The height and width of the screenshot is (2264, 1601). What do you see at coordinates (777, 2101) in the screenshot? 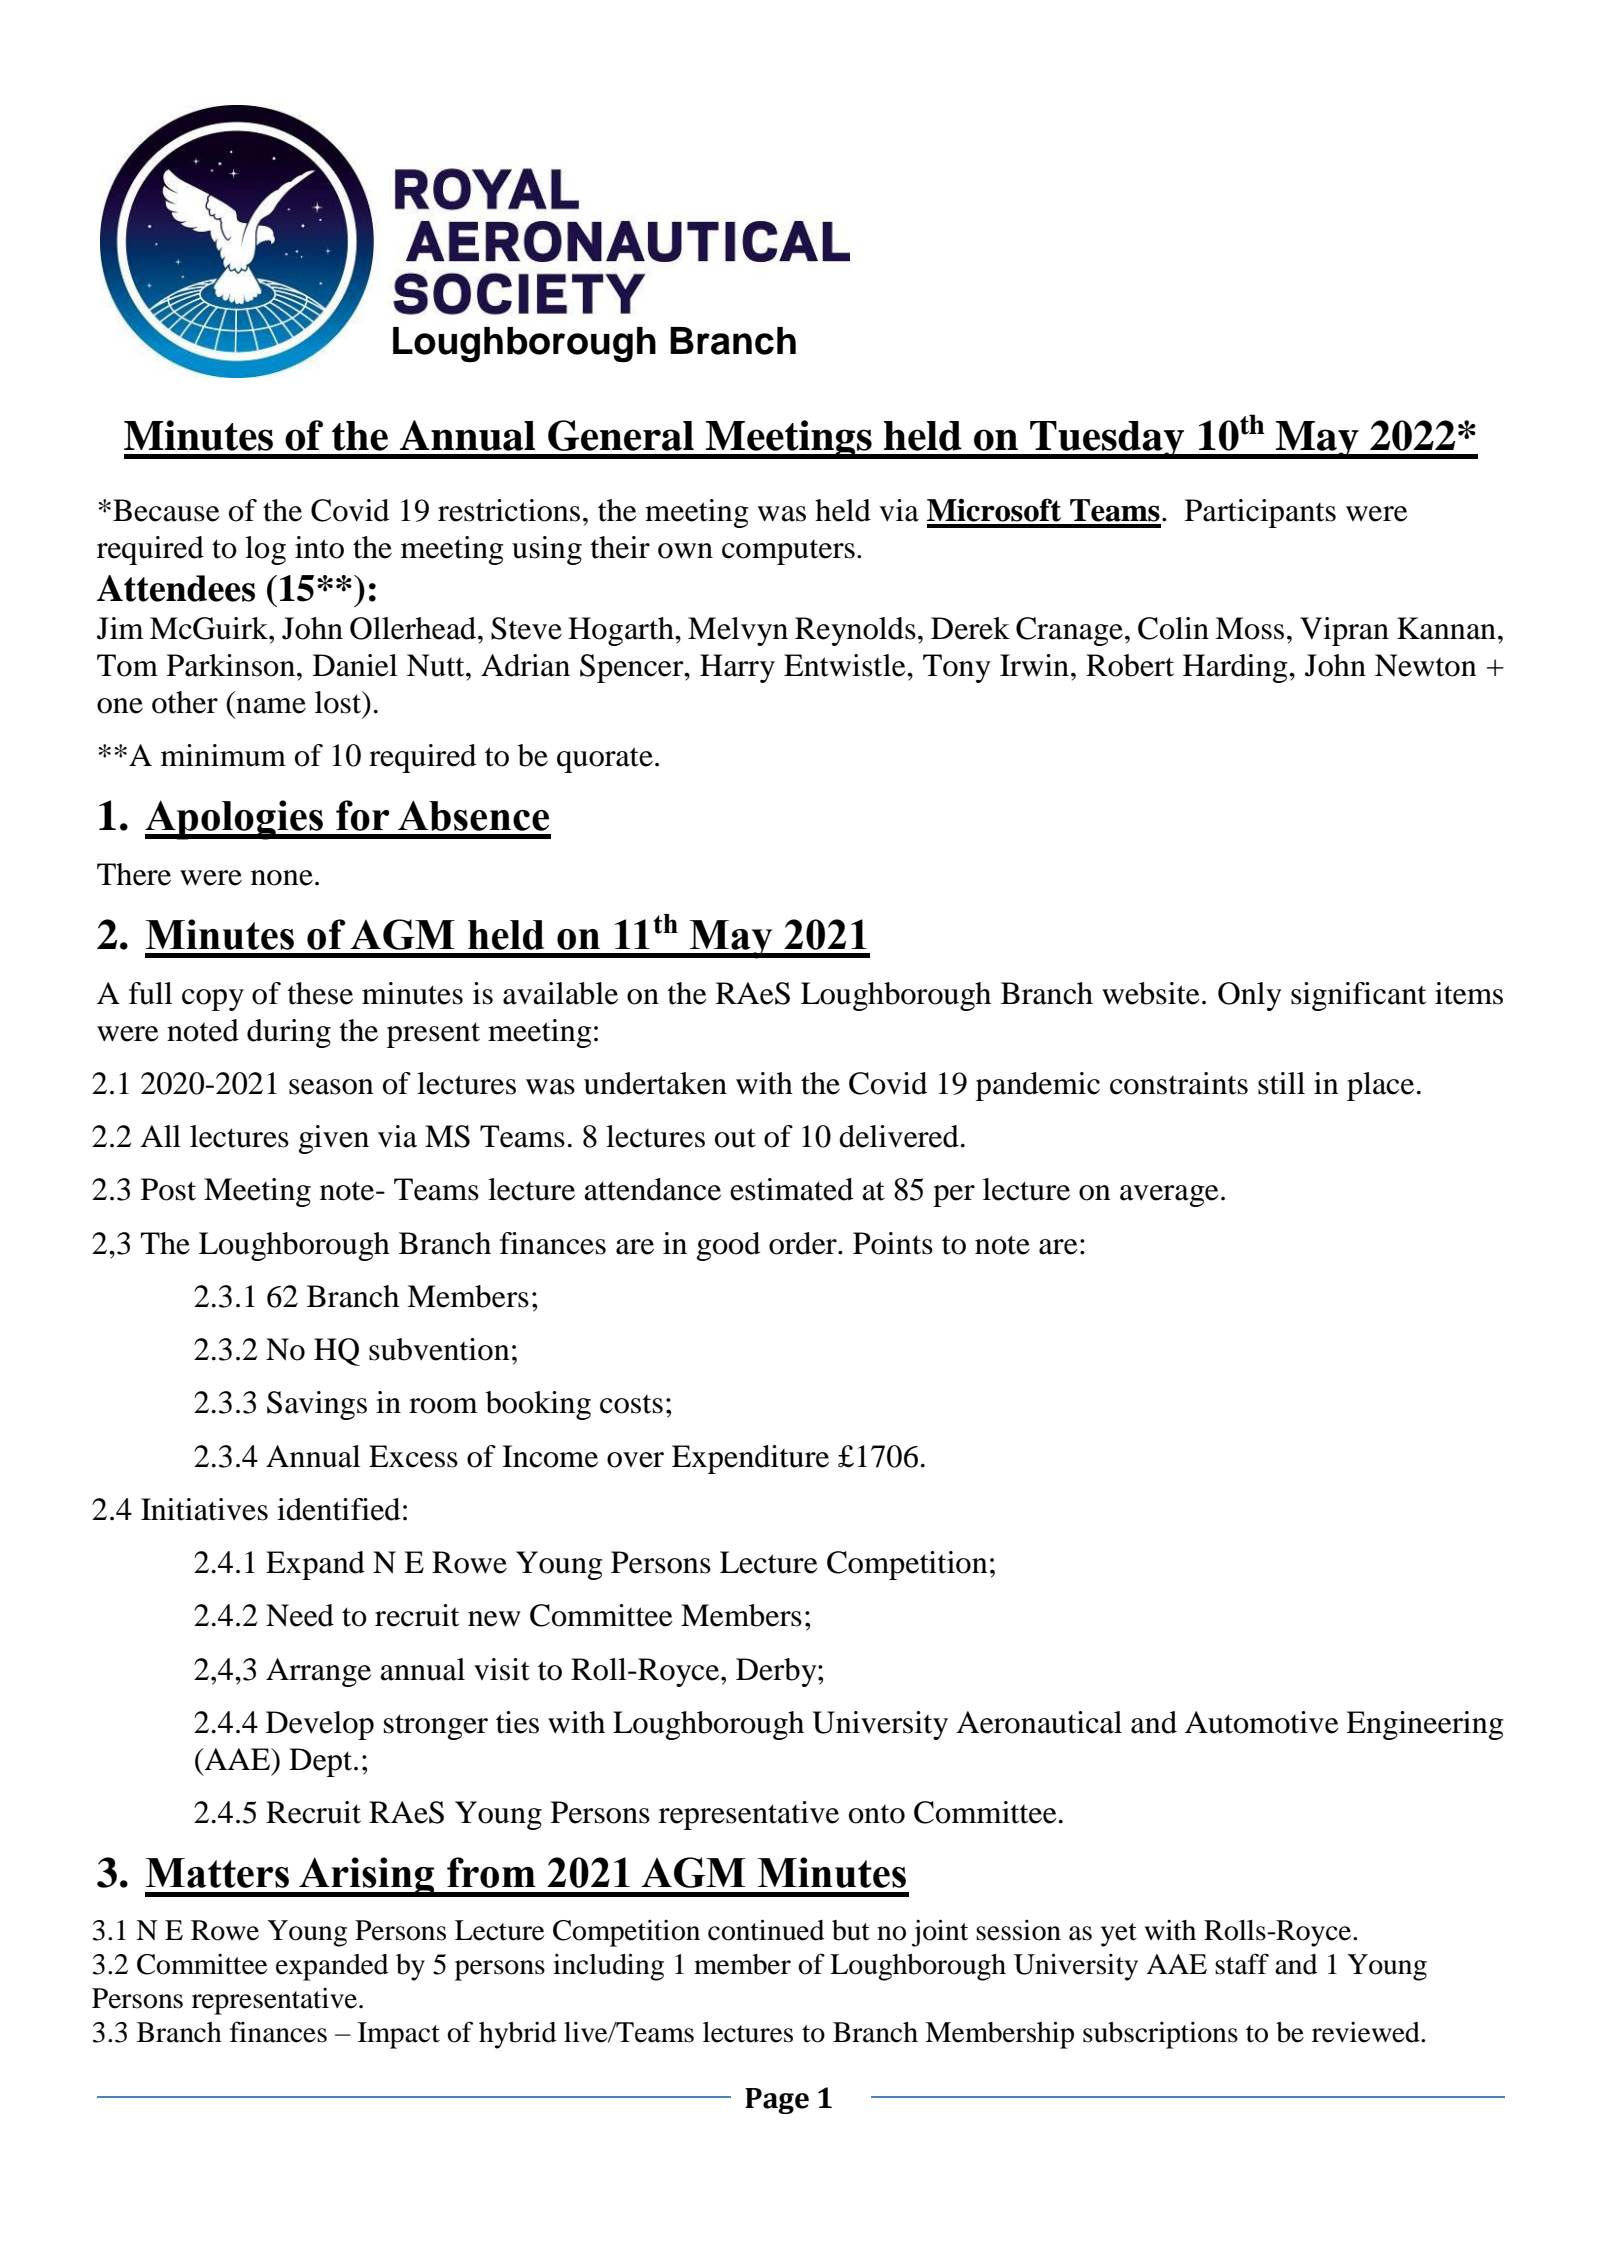
I see `Page` at bounding box center [777, 2101].
